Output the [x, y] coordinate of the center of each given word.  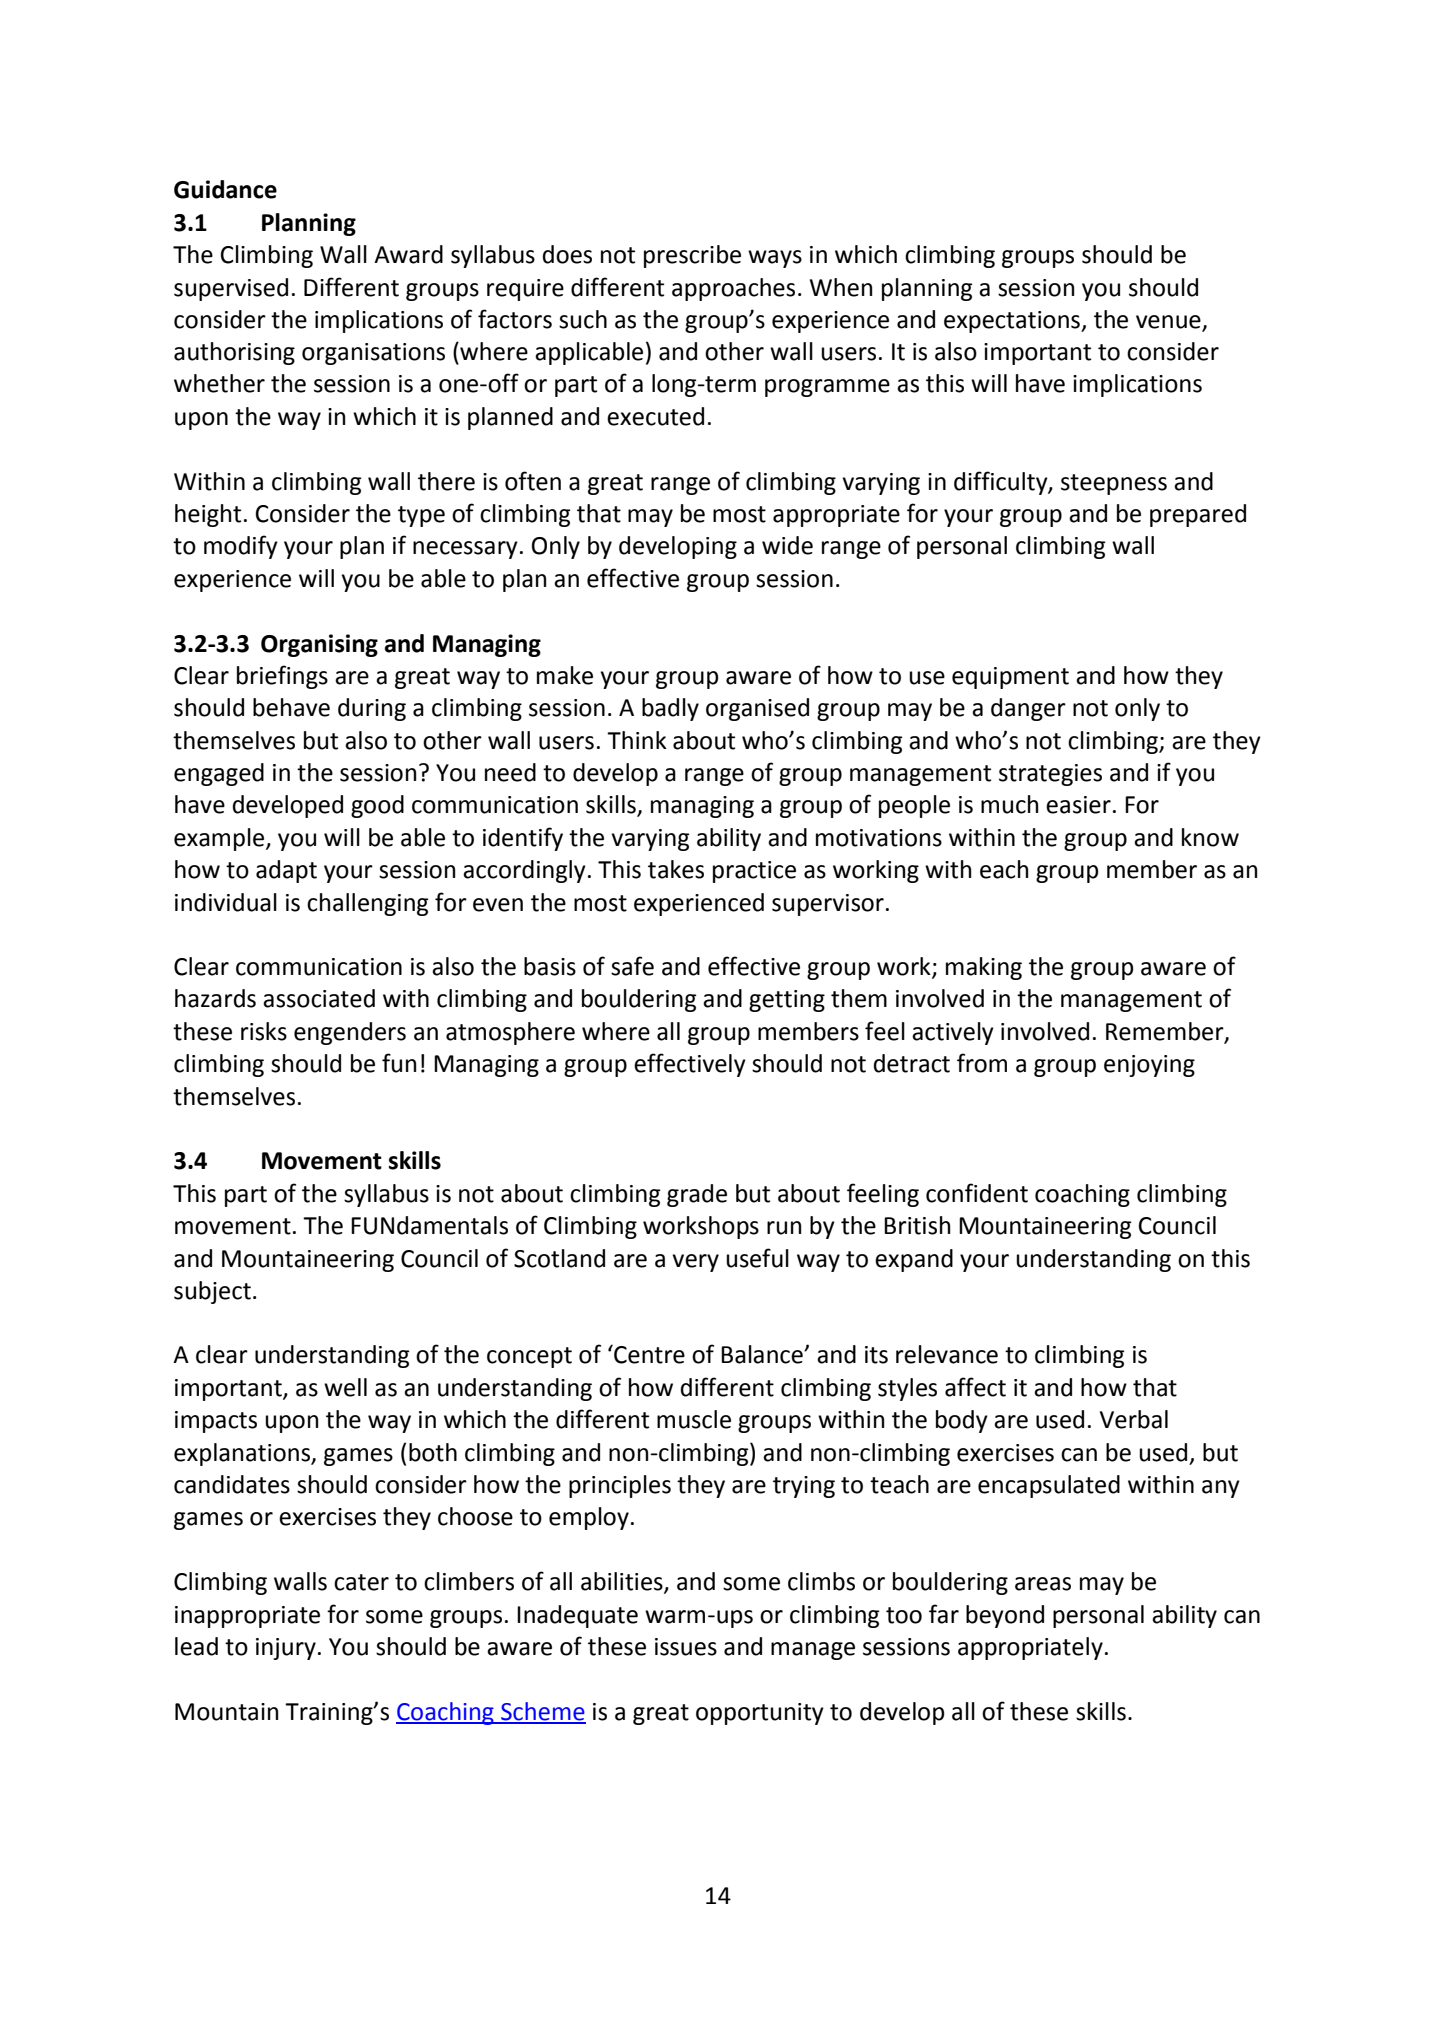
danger [1028, 709]
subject [212, 1292]
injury [286, 1649]
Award [408, 254]
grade [697, 1195]
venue [1169, 323]
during [372, 709]
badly [670, 709]
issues [686, 1647]
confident [977, 1193]
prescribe [692, 256]
